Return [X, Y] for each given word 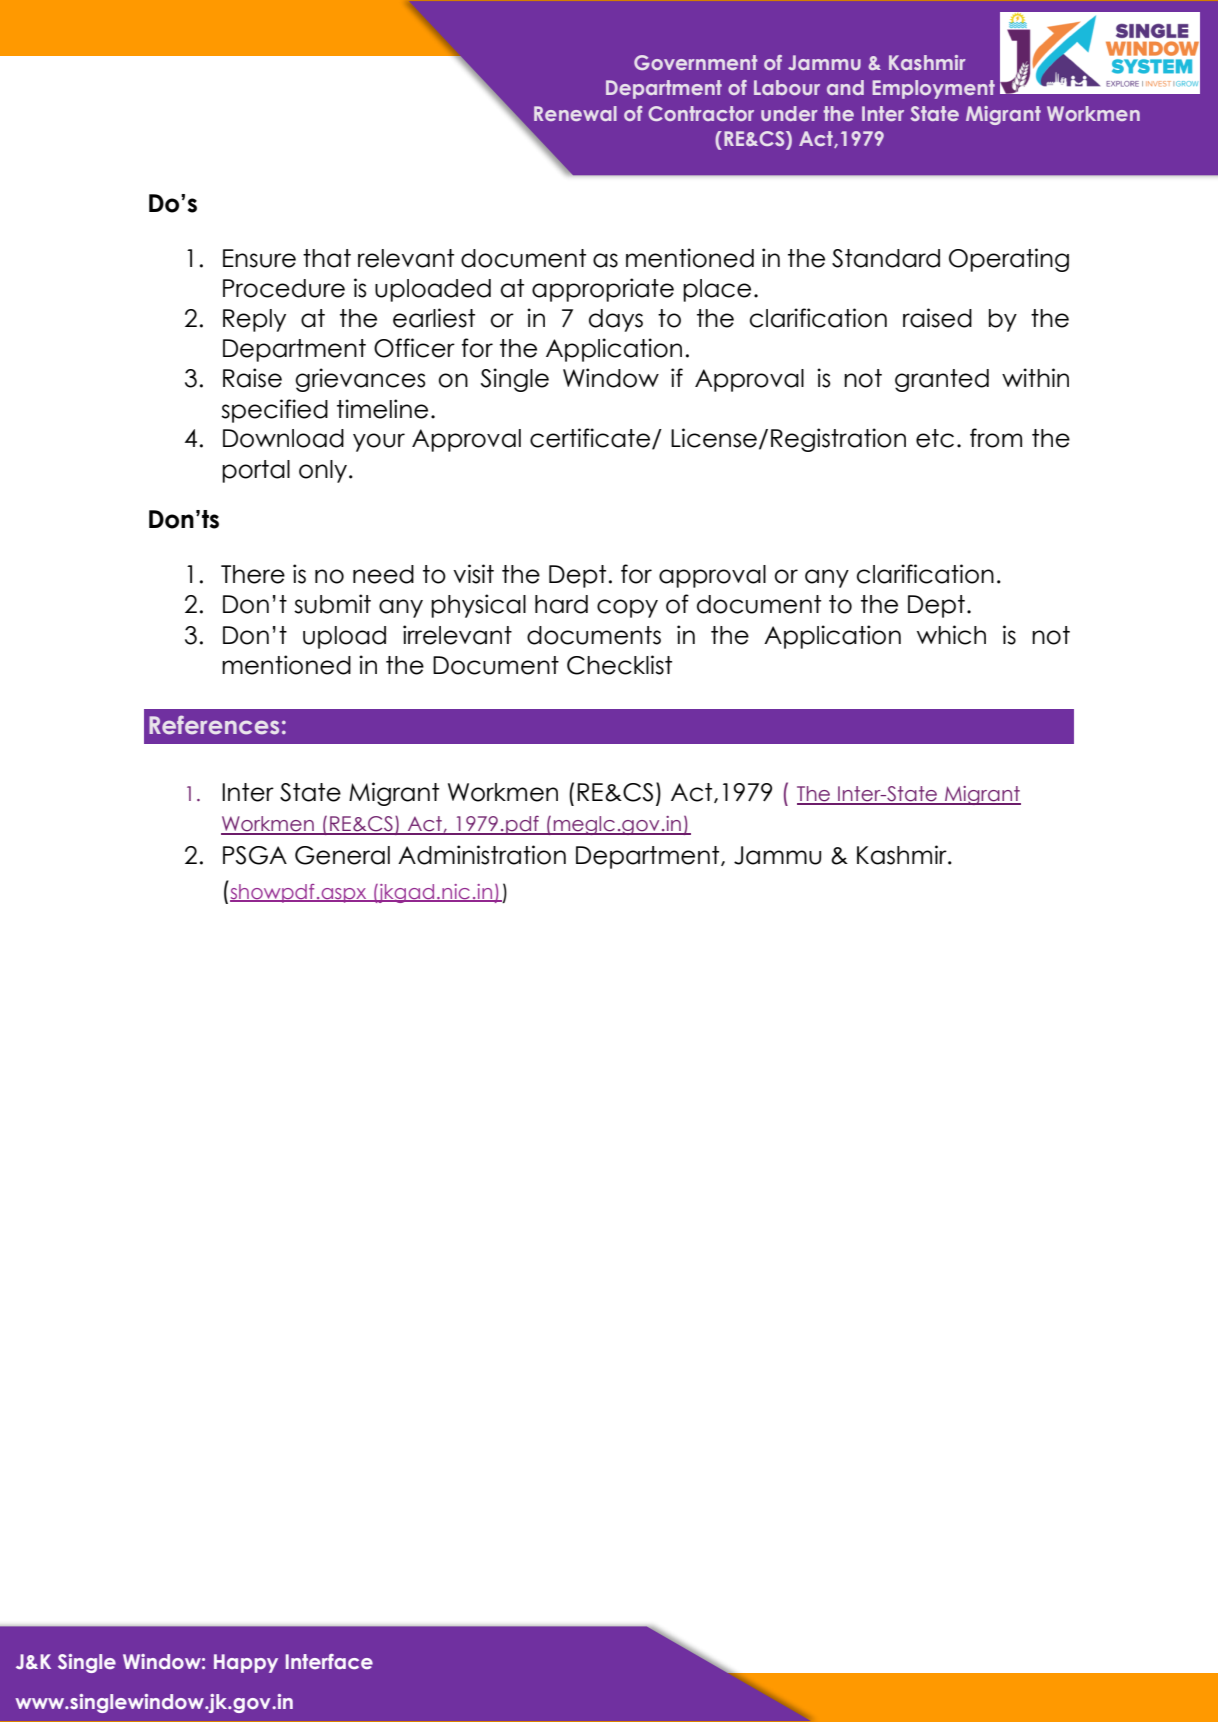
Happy [246, 1663]
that [327, 258]
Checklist [619, 665]
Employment [934, 89]
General [342, 855]
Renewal [575, 113]
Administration [482, 855]
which [951, 635]
